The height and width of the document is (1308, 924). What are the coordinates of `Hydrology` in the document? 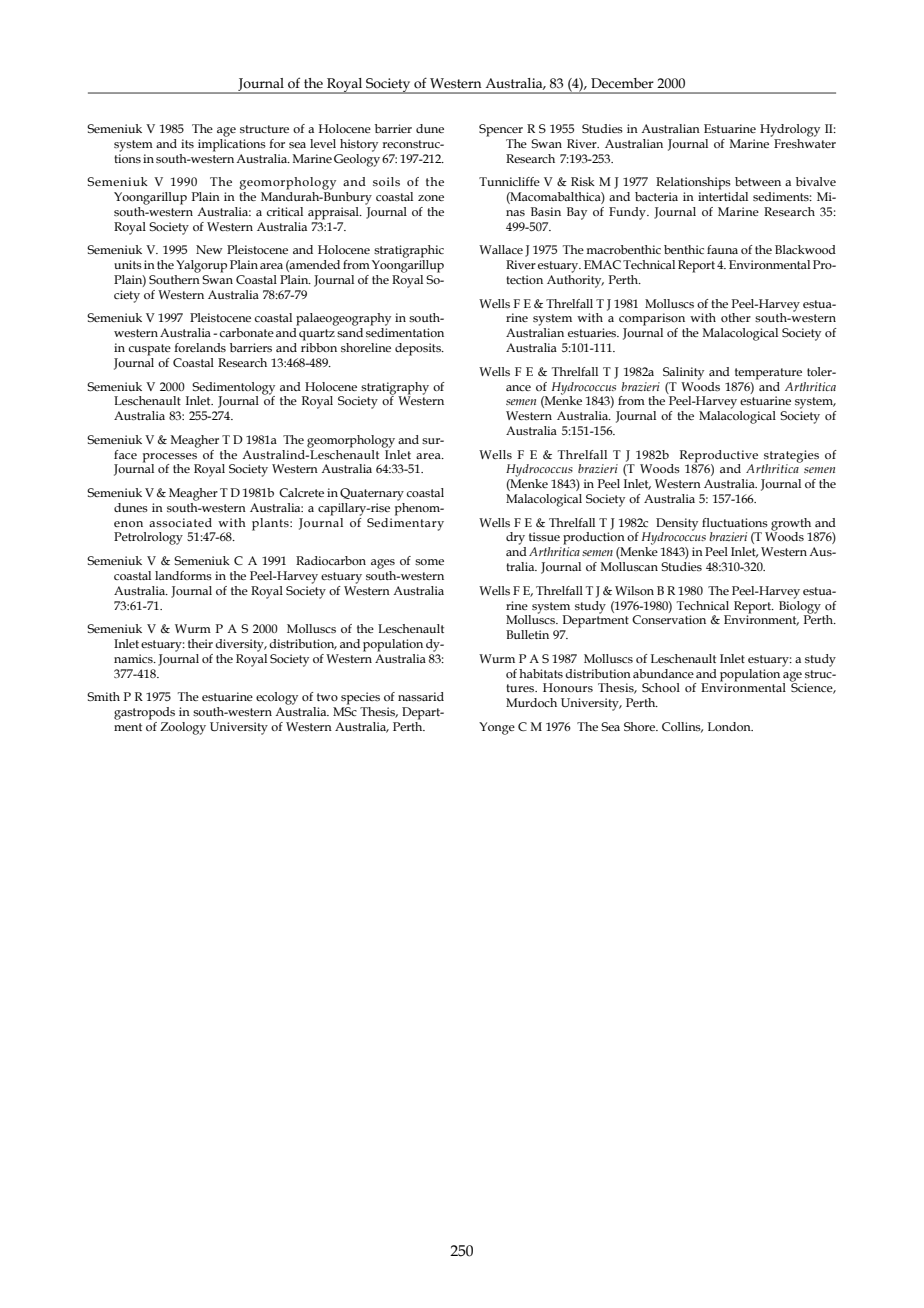 It's located at (790, 130).
